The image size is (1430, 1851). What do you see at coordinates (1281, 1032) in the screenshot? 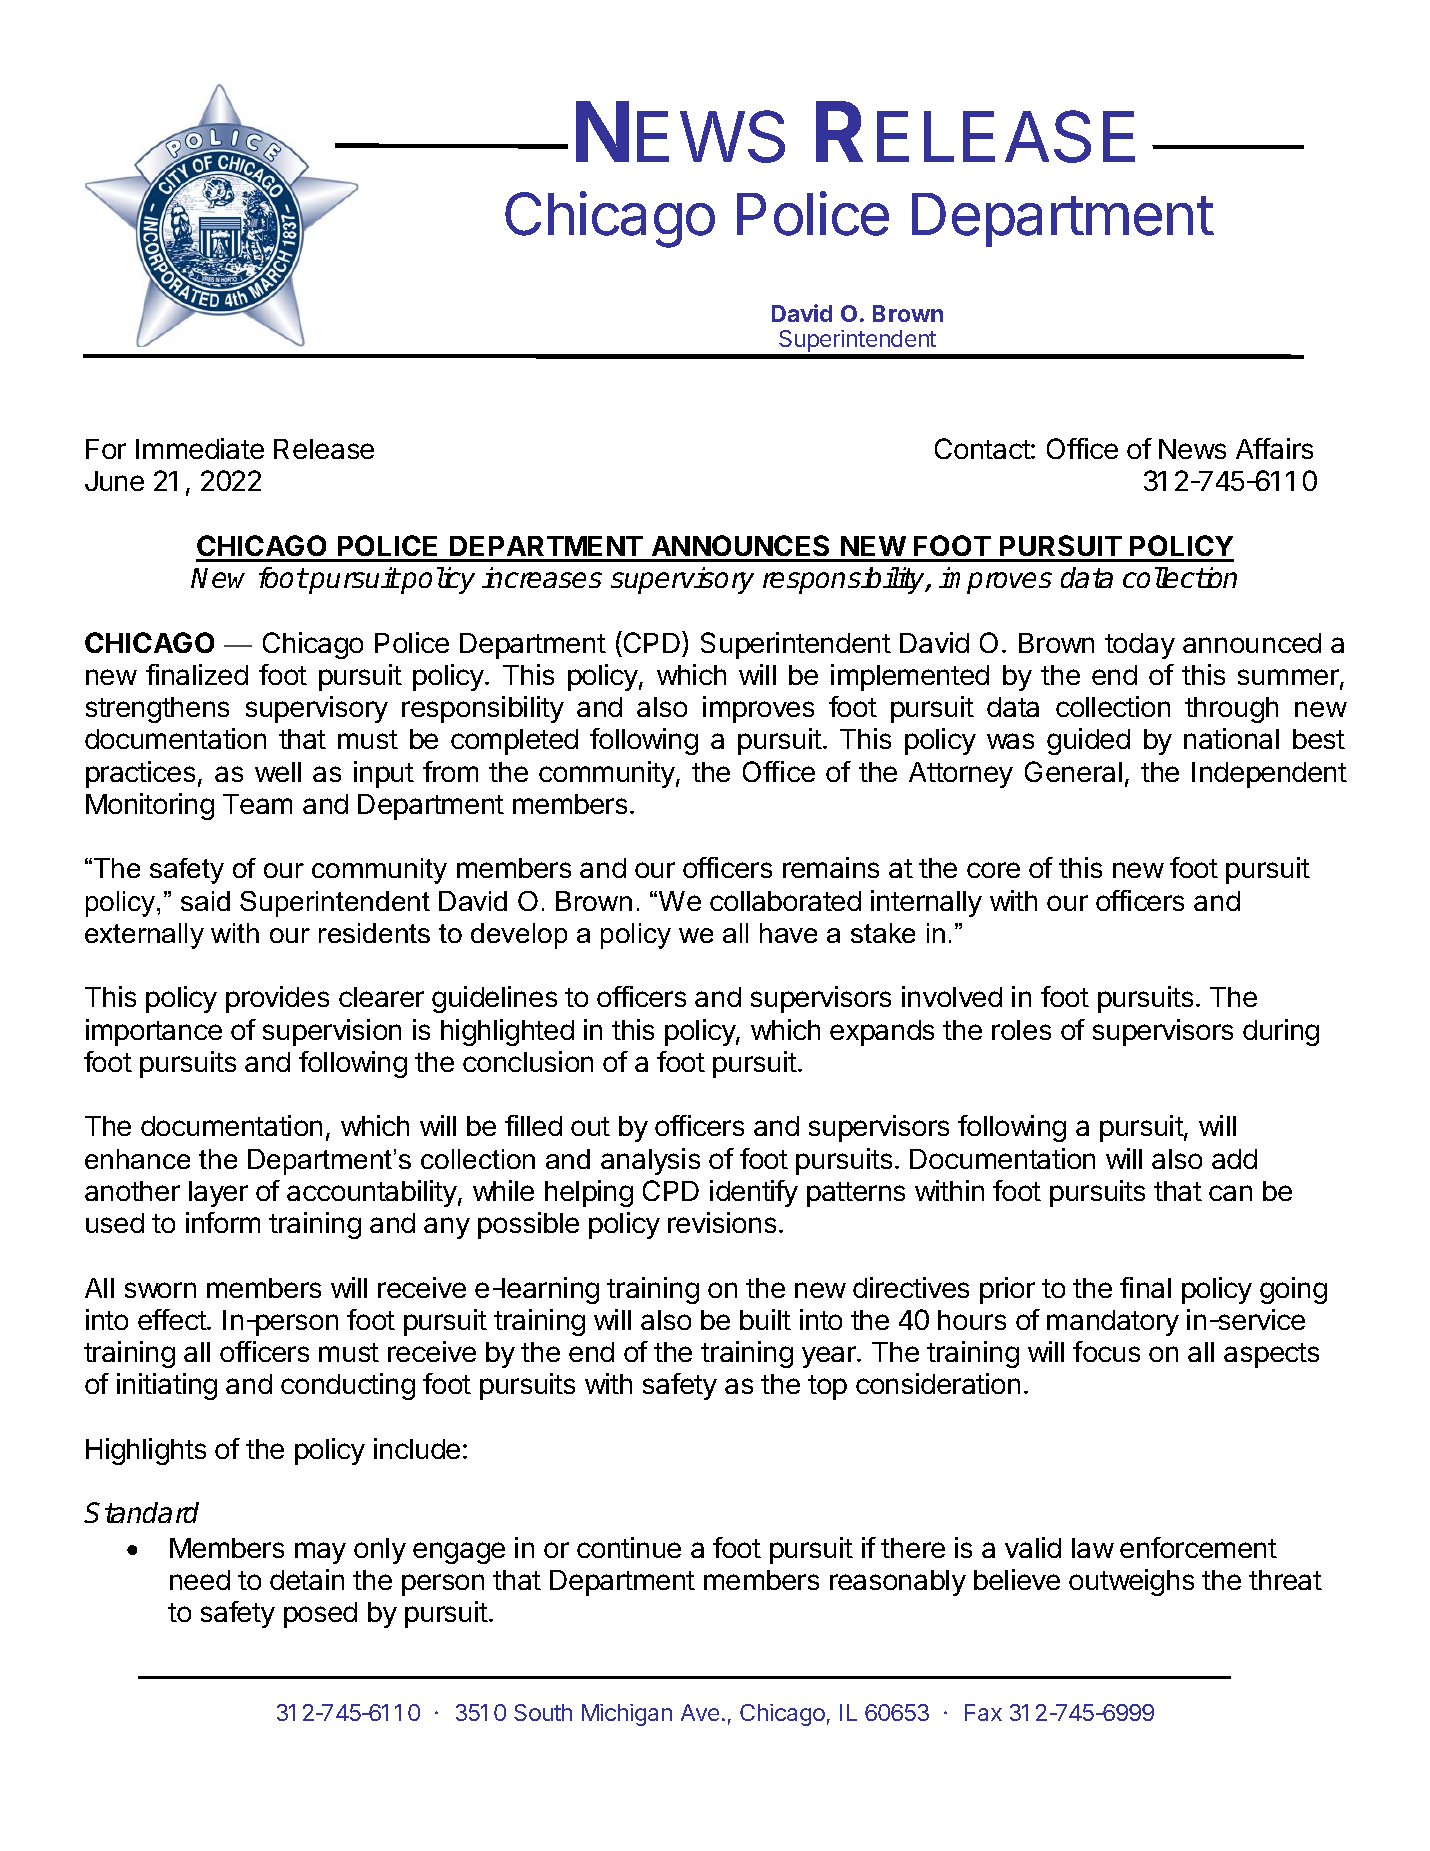
I see `during` at bounding box center [1281, 1032].
